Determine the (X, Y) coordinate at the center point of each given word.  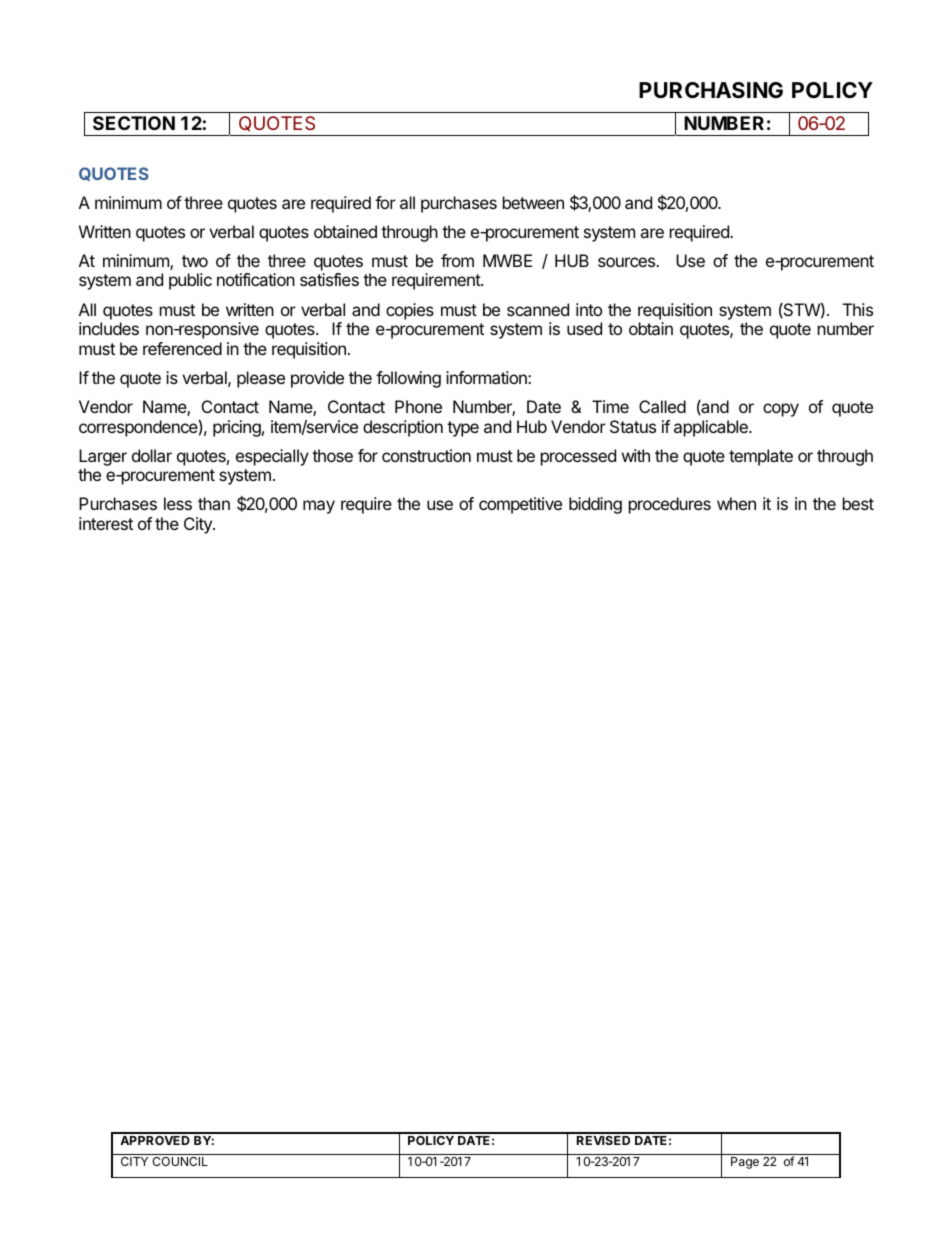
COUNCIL (180, 1161)
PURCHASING (711, 90)
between (533, 202)
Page (745, 1163)
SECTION (134, 123)
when (736, 503)
